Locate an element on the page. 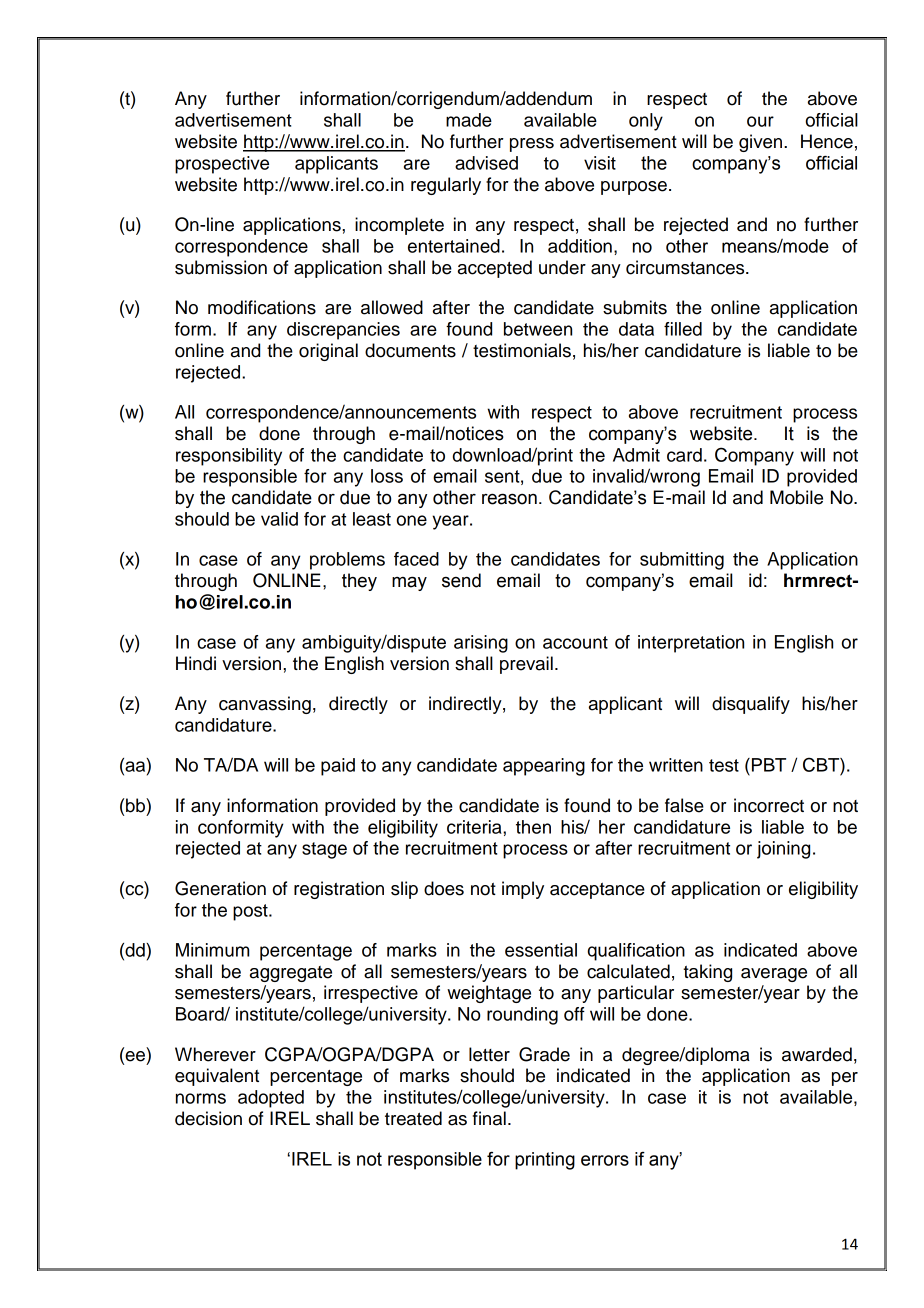 This document has height=1308, width=924. incorrect is located at coordinates (769, 805).
